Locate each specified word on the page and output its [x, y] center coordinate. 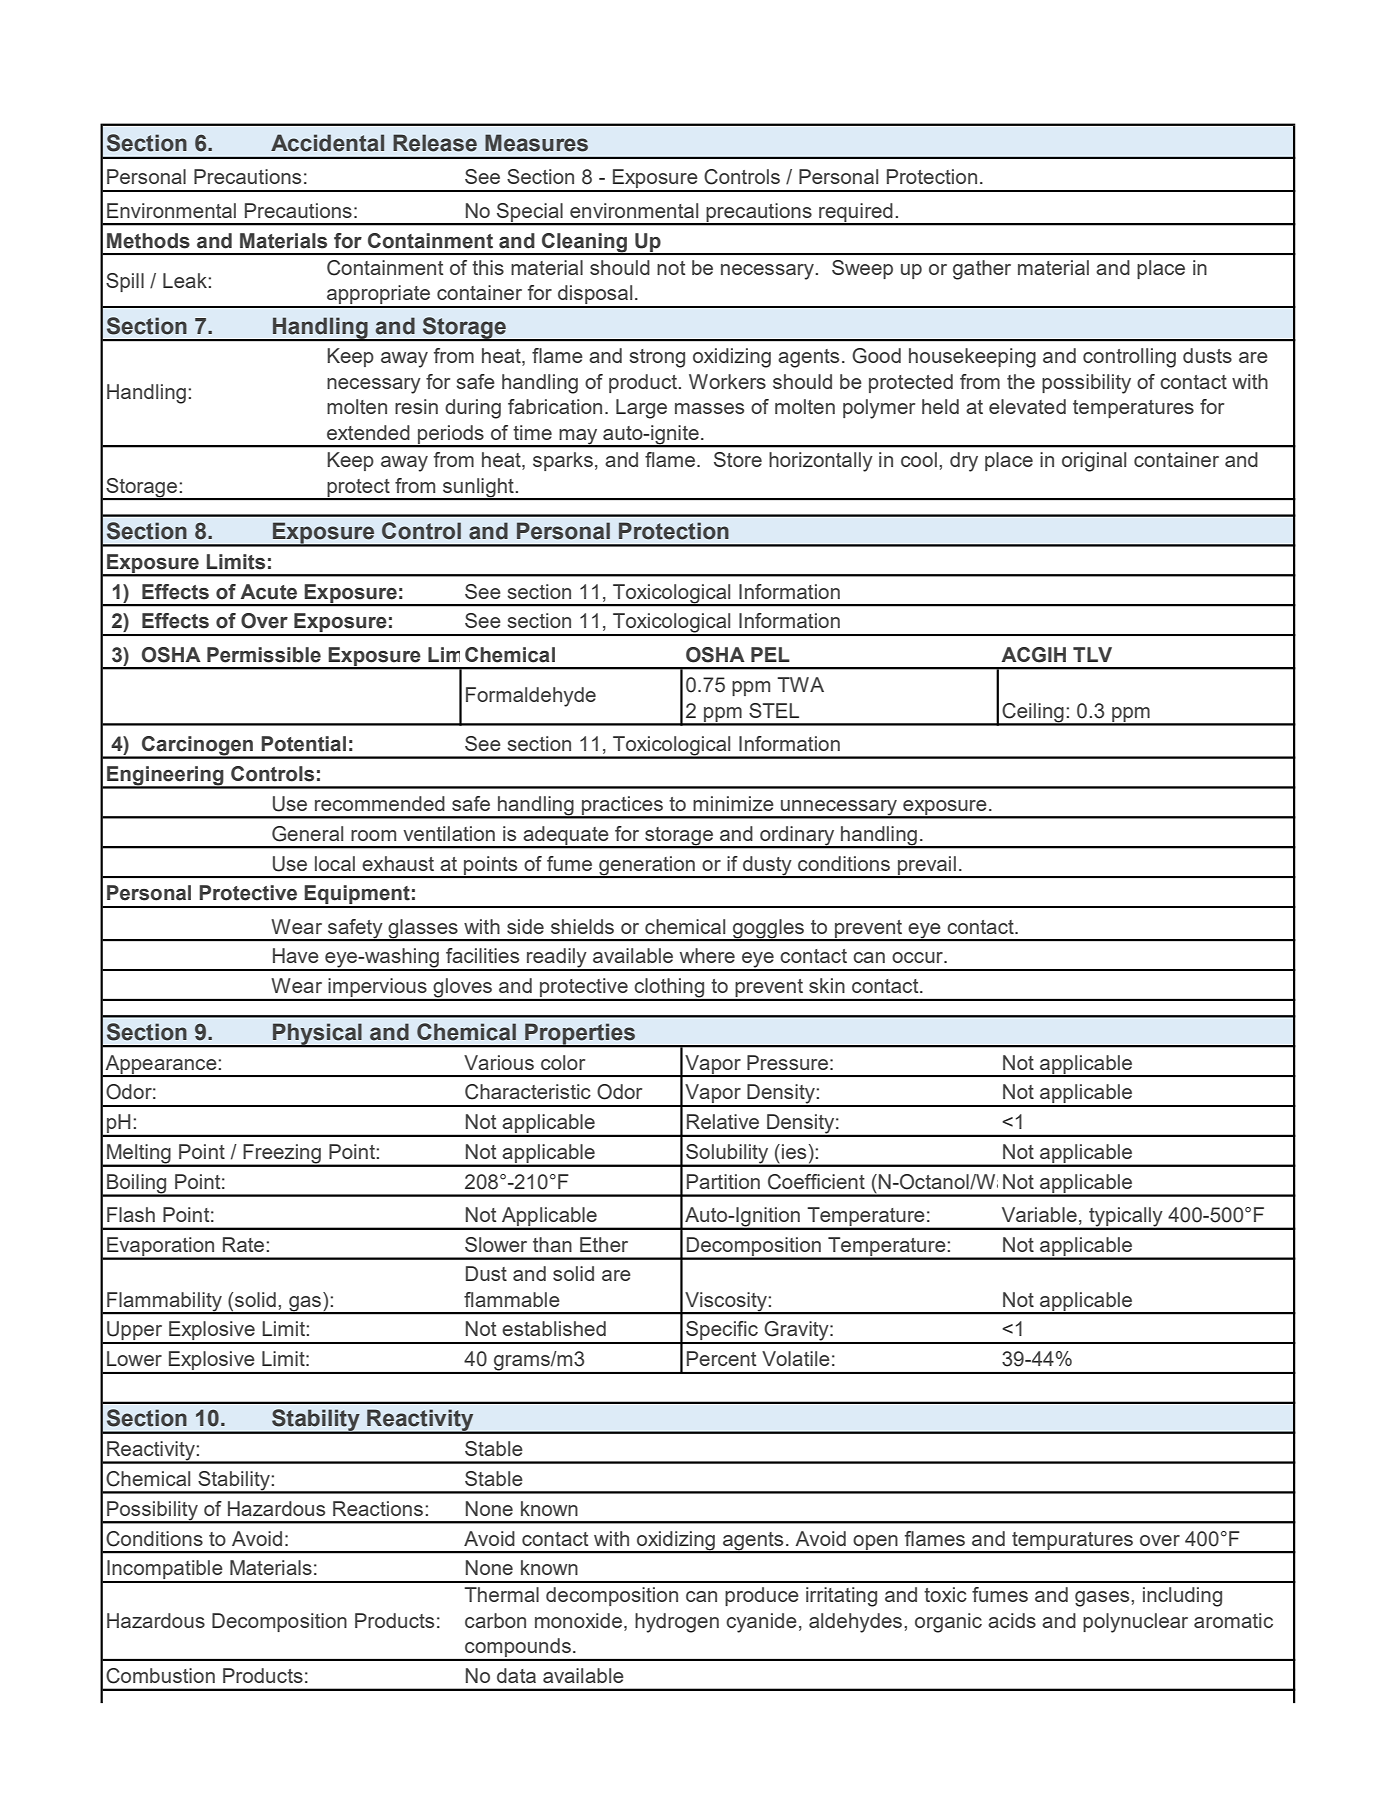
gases [1103, 1599]
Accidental [327, 143]
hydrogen [677, 1623]
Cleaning [585, 243]
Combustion [160, 1676]
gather [982, 270]
